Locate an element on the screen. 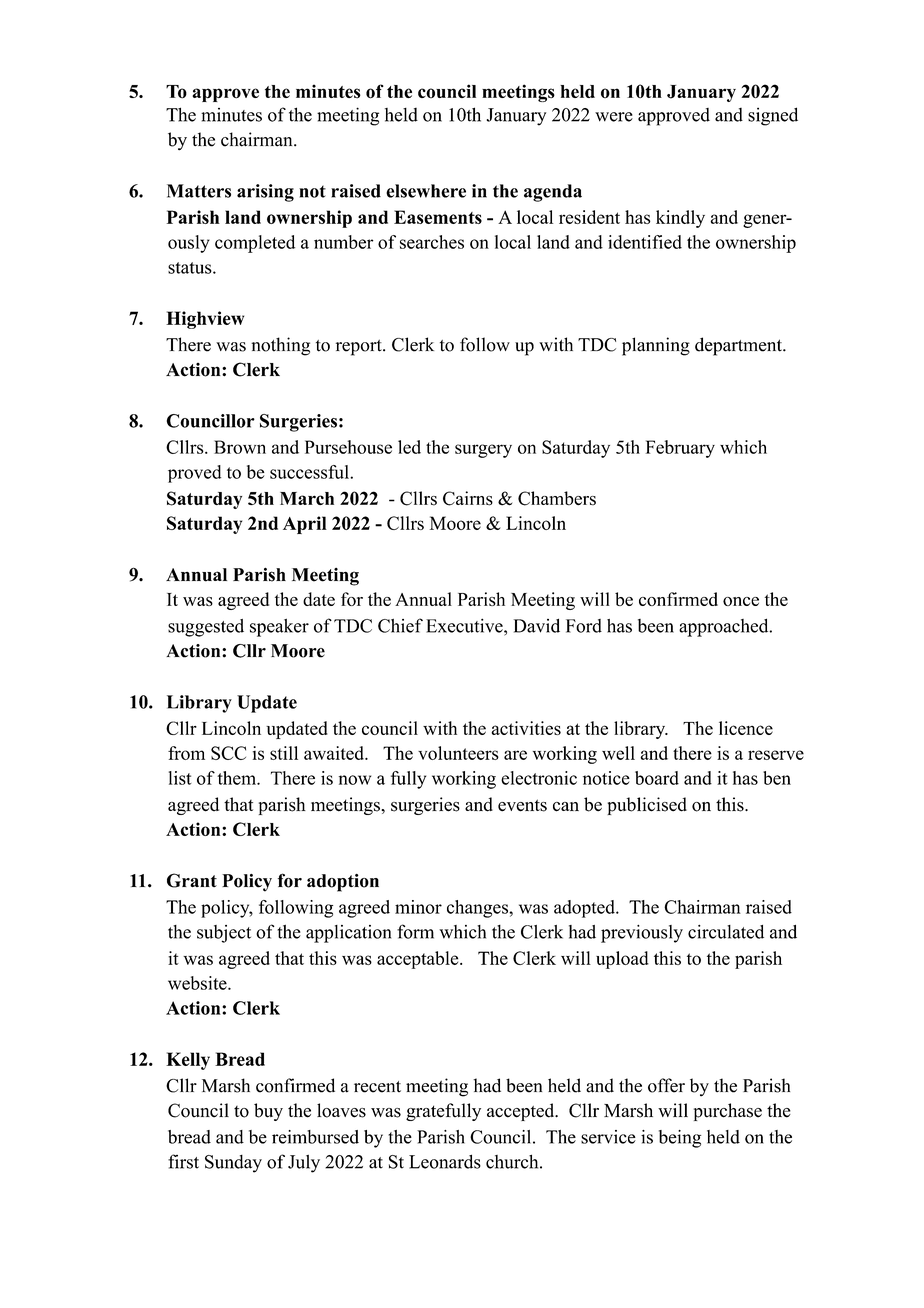 This screenshot has height=1308, width=924. buy is located at coordinates (268, 1112).
